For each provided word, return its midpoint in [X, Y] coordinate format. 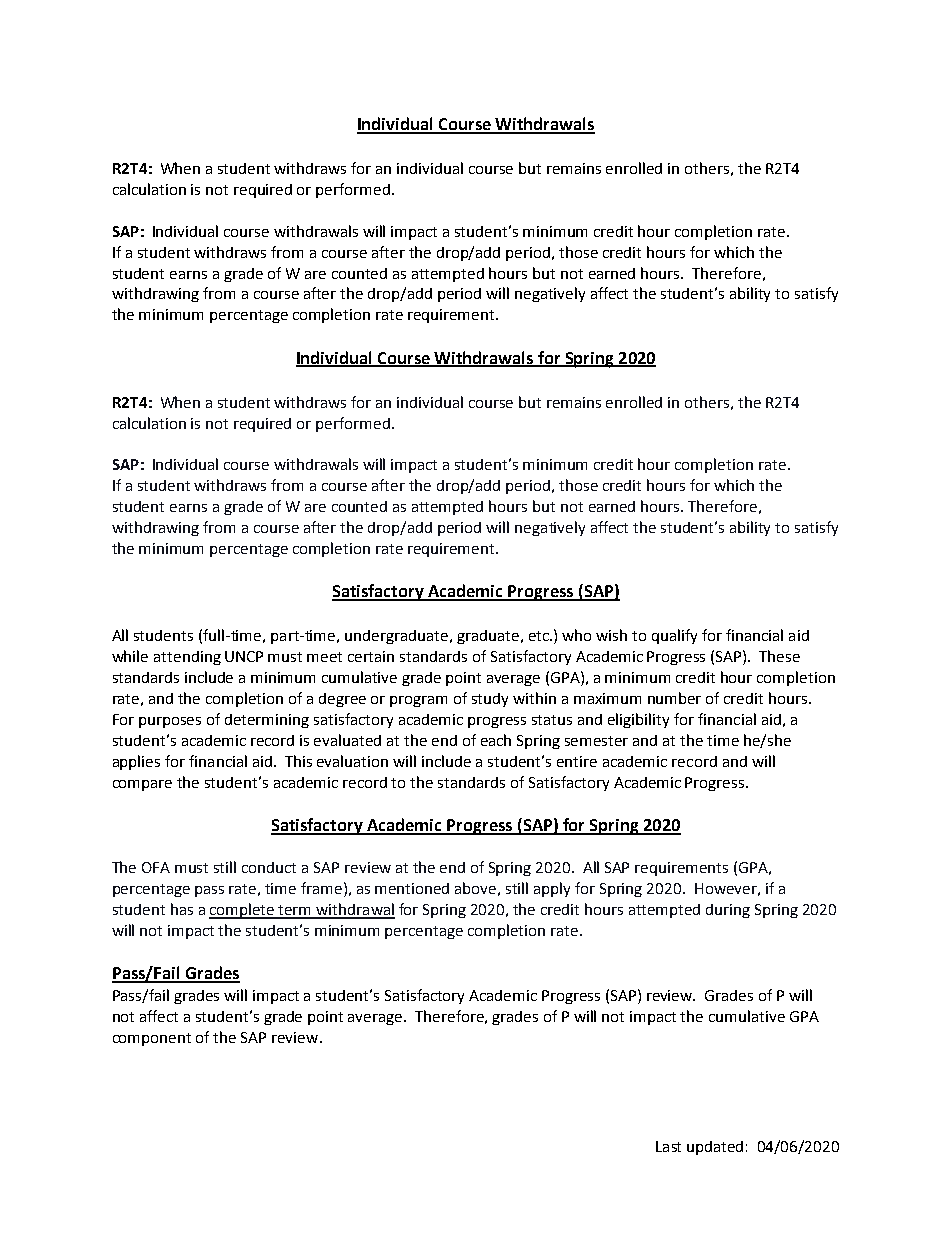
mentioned [412, 888]
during [728, 911]
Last [668, 1146]
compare [142, 785]
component [152, 1039]
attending [187, 658]
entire [577, 761]
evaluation [352, 761]
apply [552, 889]
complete [243, 911]
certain [371, 656]
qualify [674, 636]
